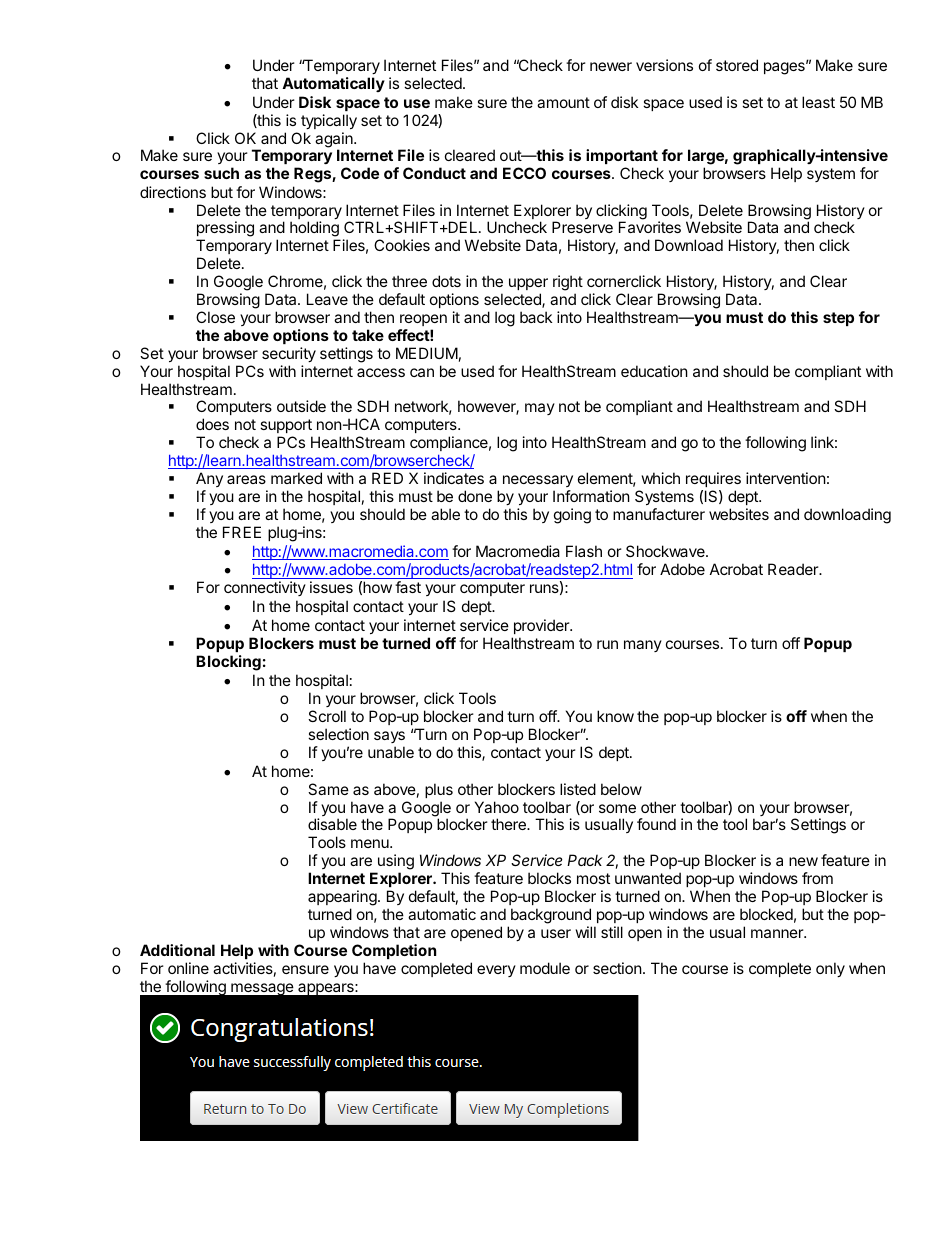  What do you see at coordinates (228, 663) in the screenshot?
I see `Blocking` at bounding box center [228, 663].
